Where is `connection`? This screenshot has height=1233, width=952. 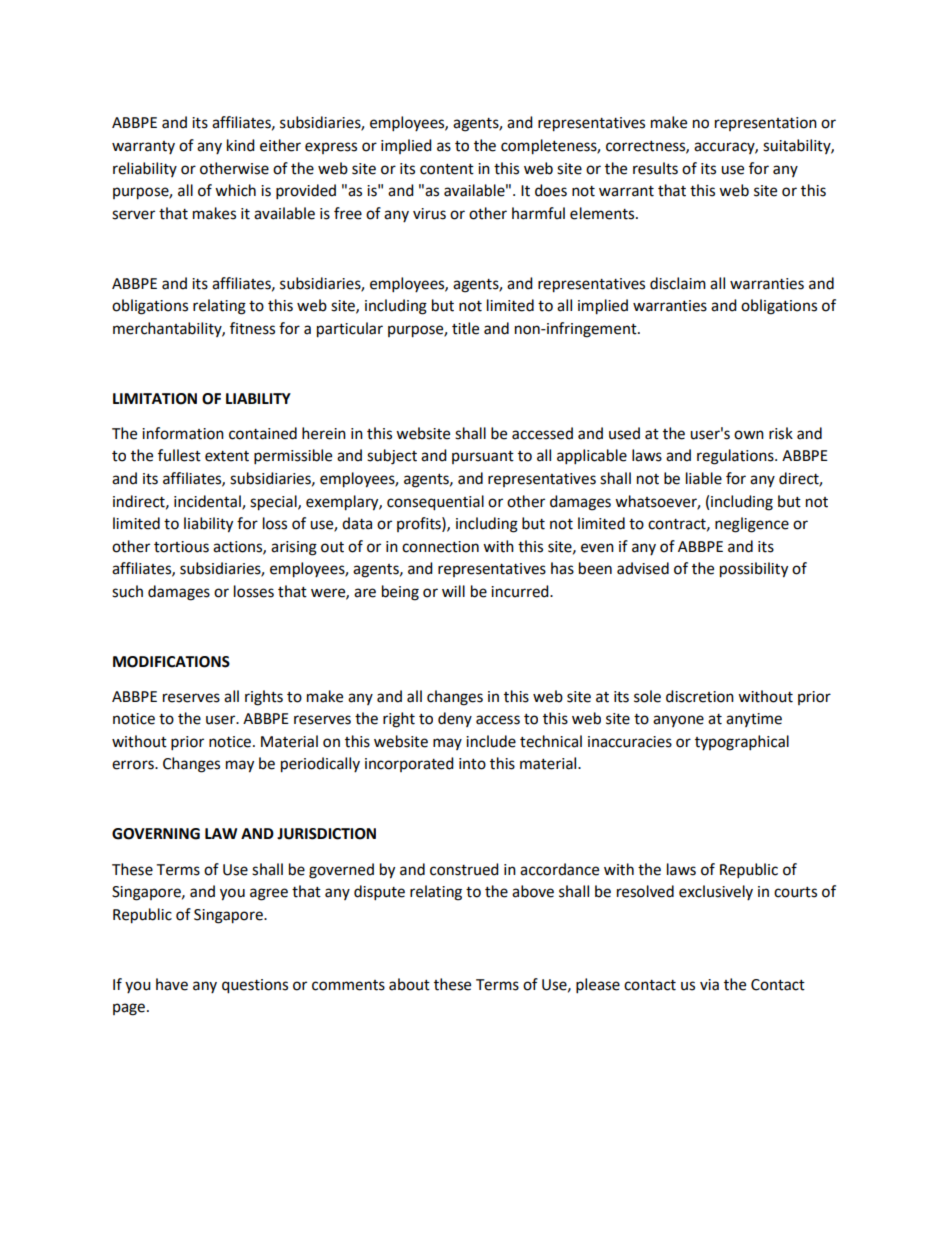 connection is located at coordinates (440, 547).
